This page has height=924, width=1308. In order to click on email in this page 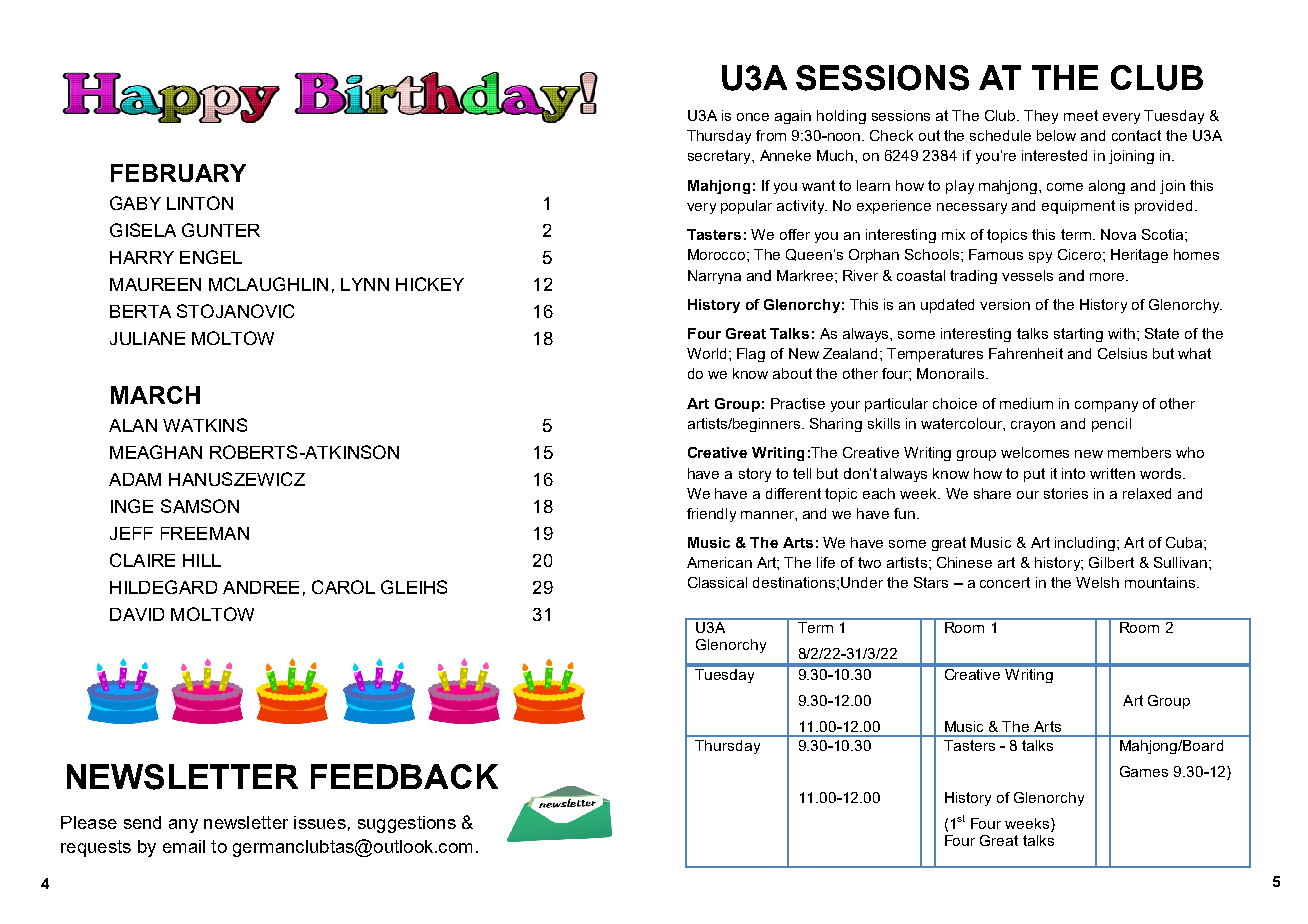, I will do `click(184, 846)`.
